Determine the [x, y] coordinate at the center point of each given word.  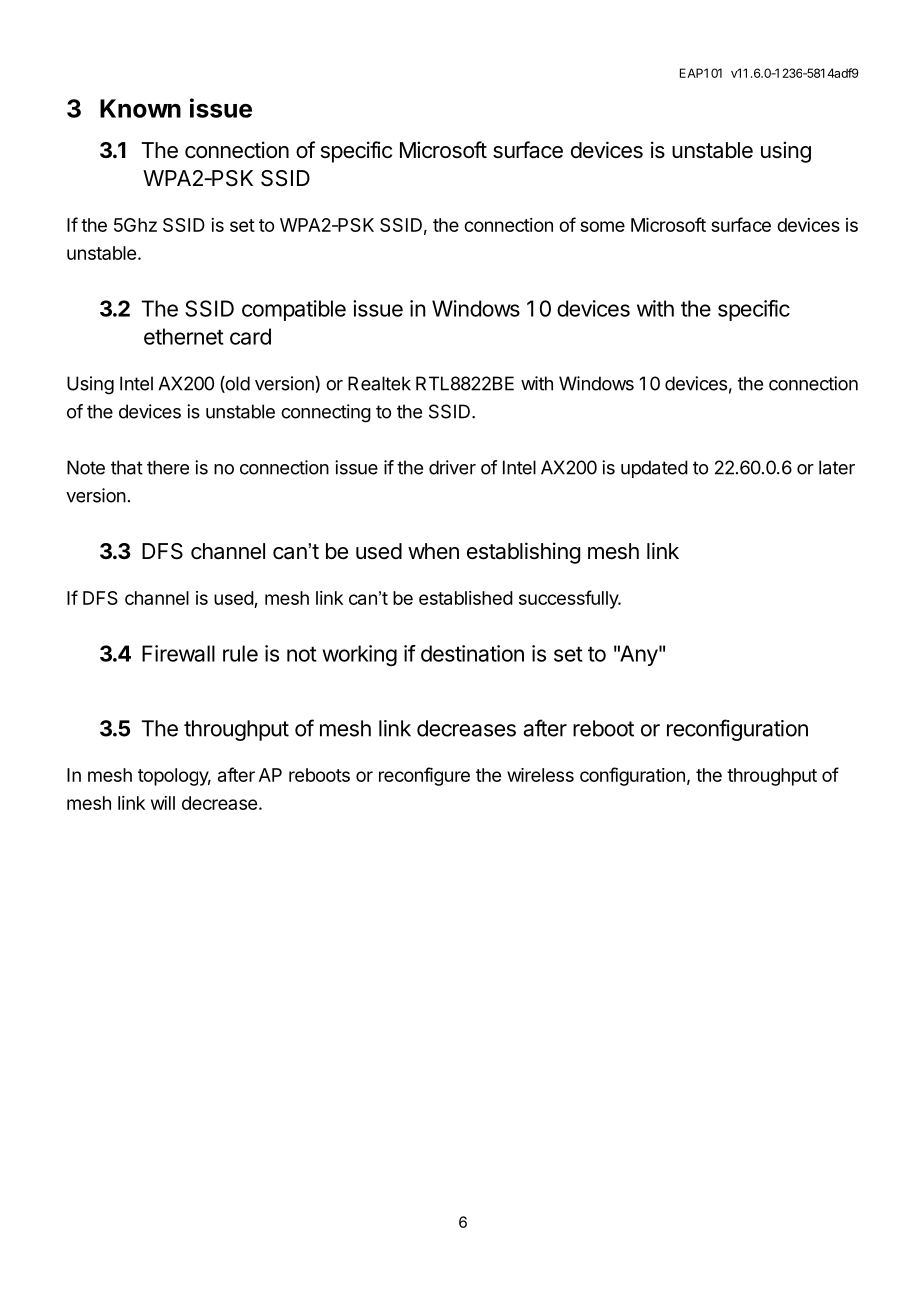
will [163, 803]
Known [140, 108]
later [837, 467]
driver [452, 467]
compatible [294, 310]
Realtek [379, 383]
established [466, 598]
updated [654, 469]
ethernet [184, 336]
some [602, 226]
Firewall [178, 653]
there [168, 467]
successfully [569, 599]
